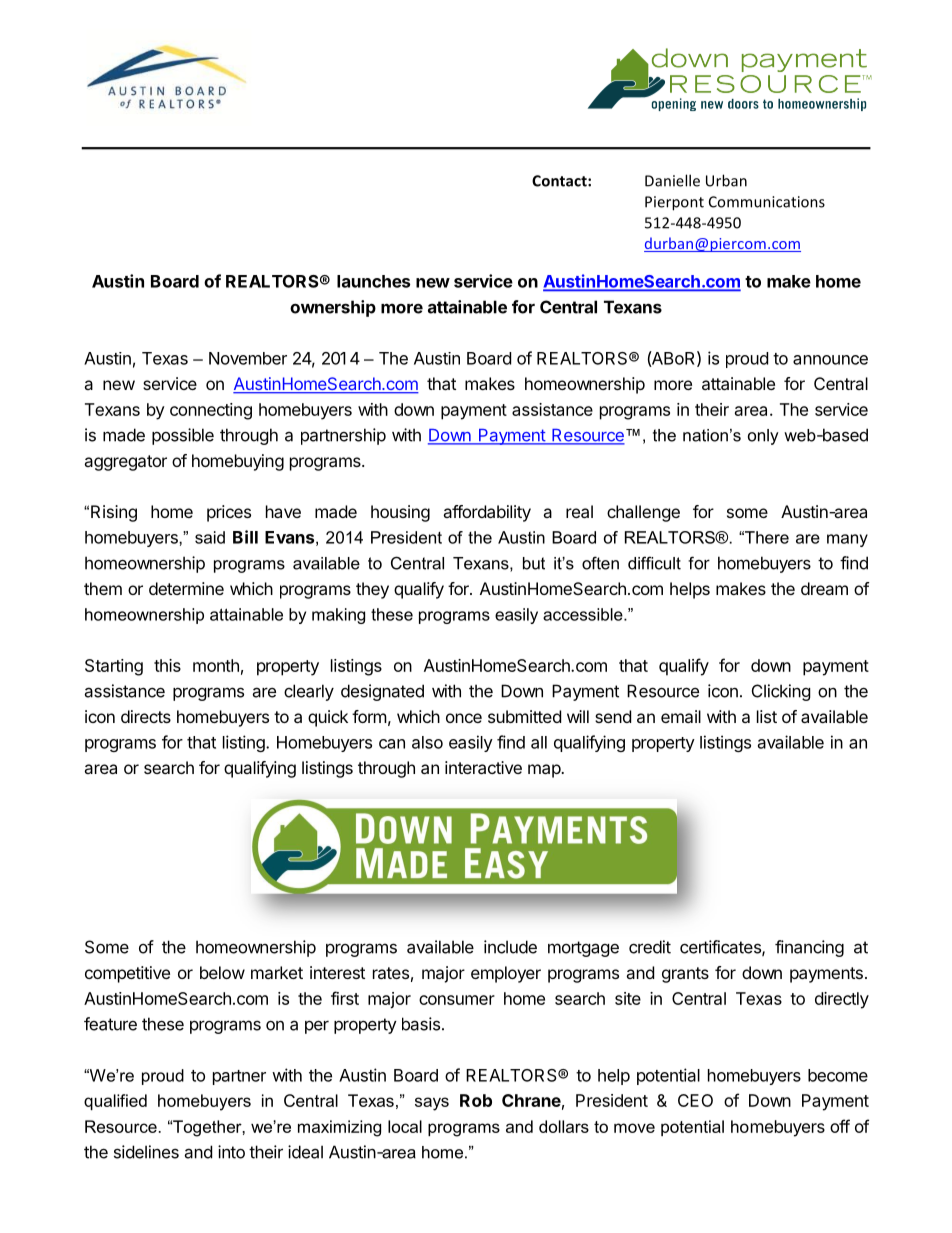 Image resolution: width=952 pixels, height=1233 pixels. Describe the element at coordinates (229, 513) in the screenshot. I see `prices` at that location.
